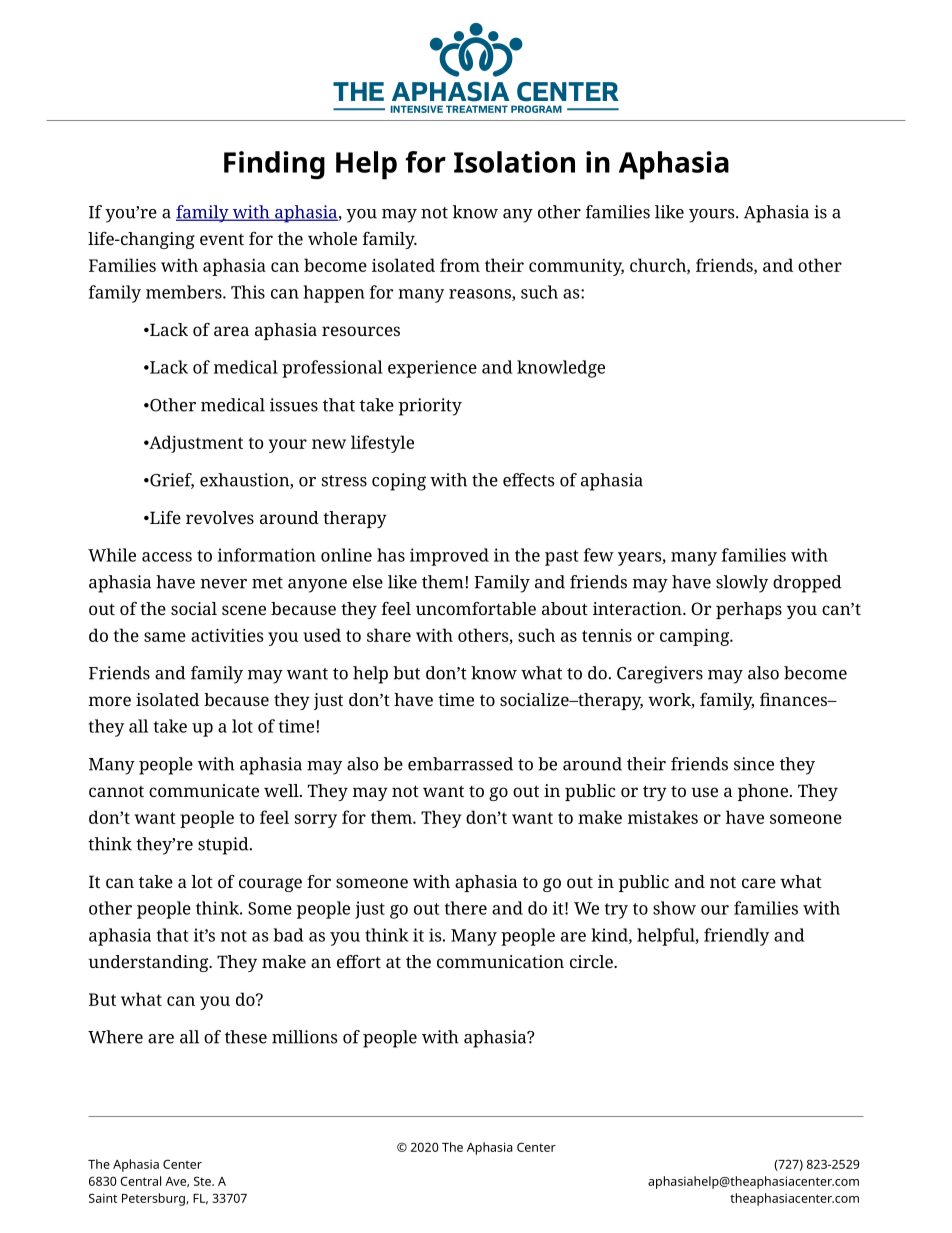  What do you see at coordinates (742, 584) in the document?
I see `slowly` at bounding box center [742, 584].
